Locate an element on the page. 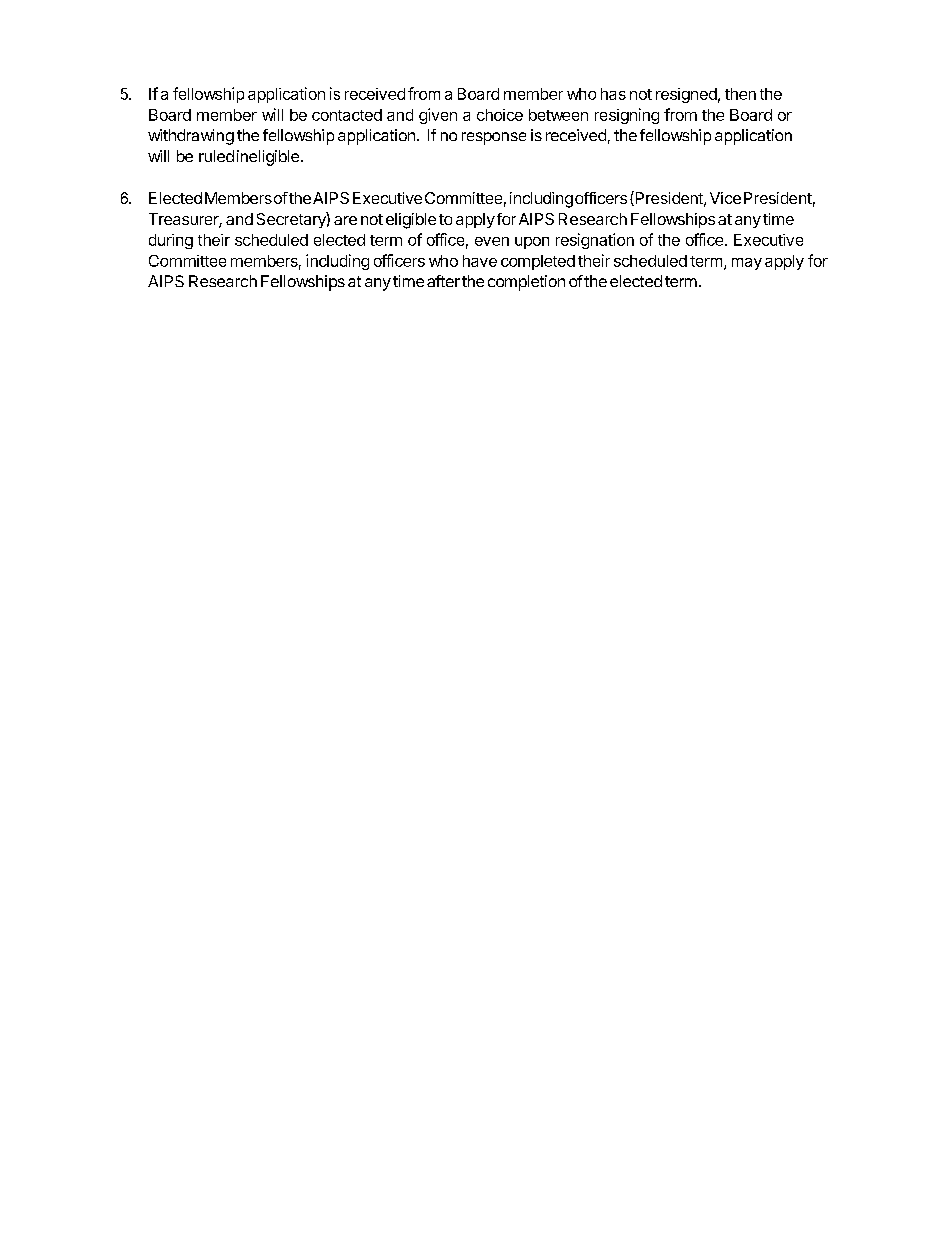 This document has height=1233, width=952. then is located at coordinates (740, 94).
